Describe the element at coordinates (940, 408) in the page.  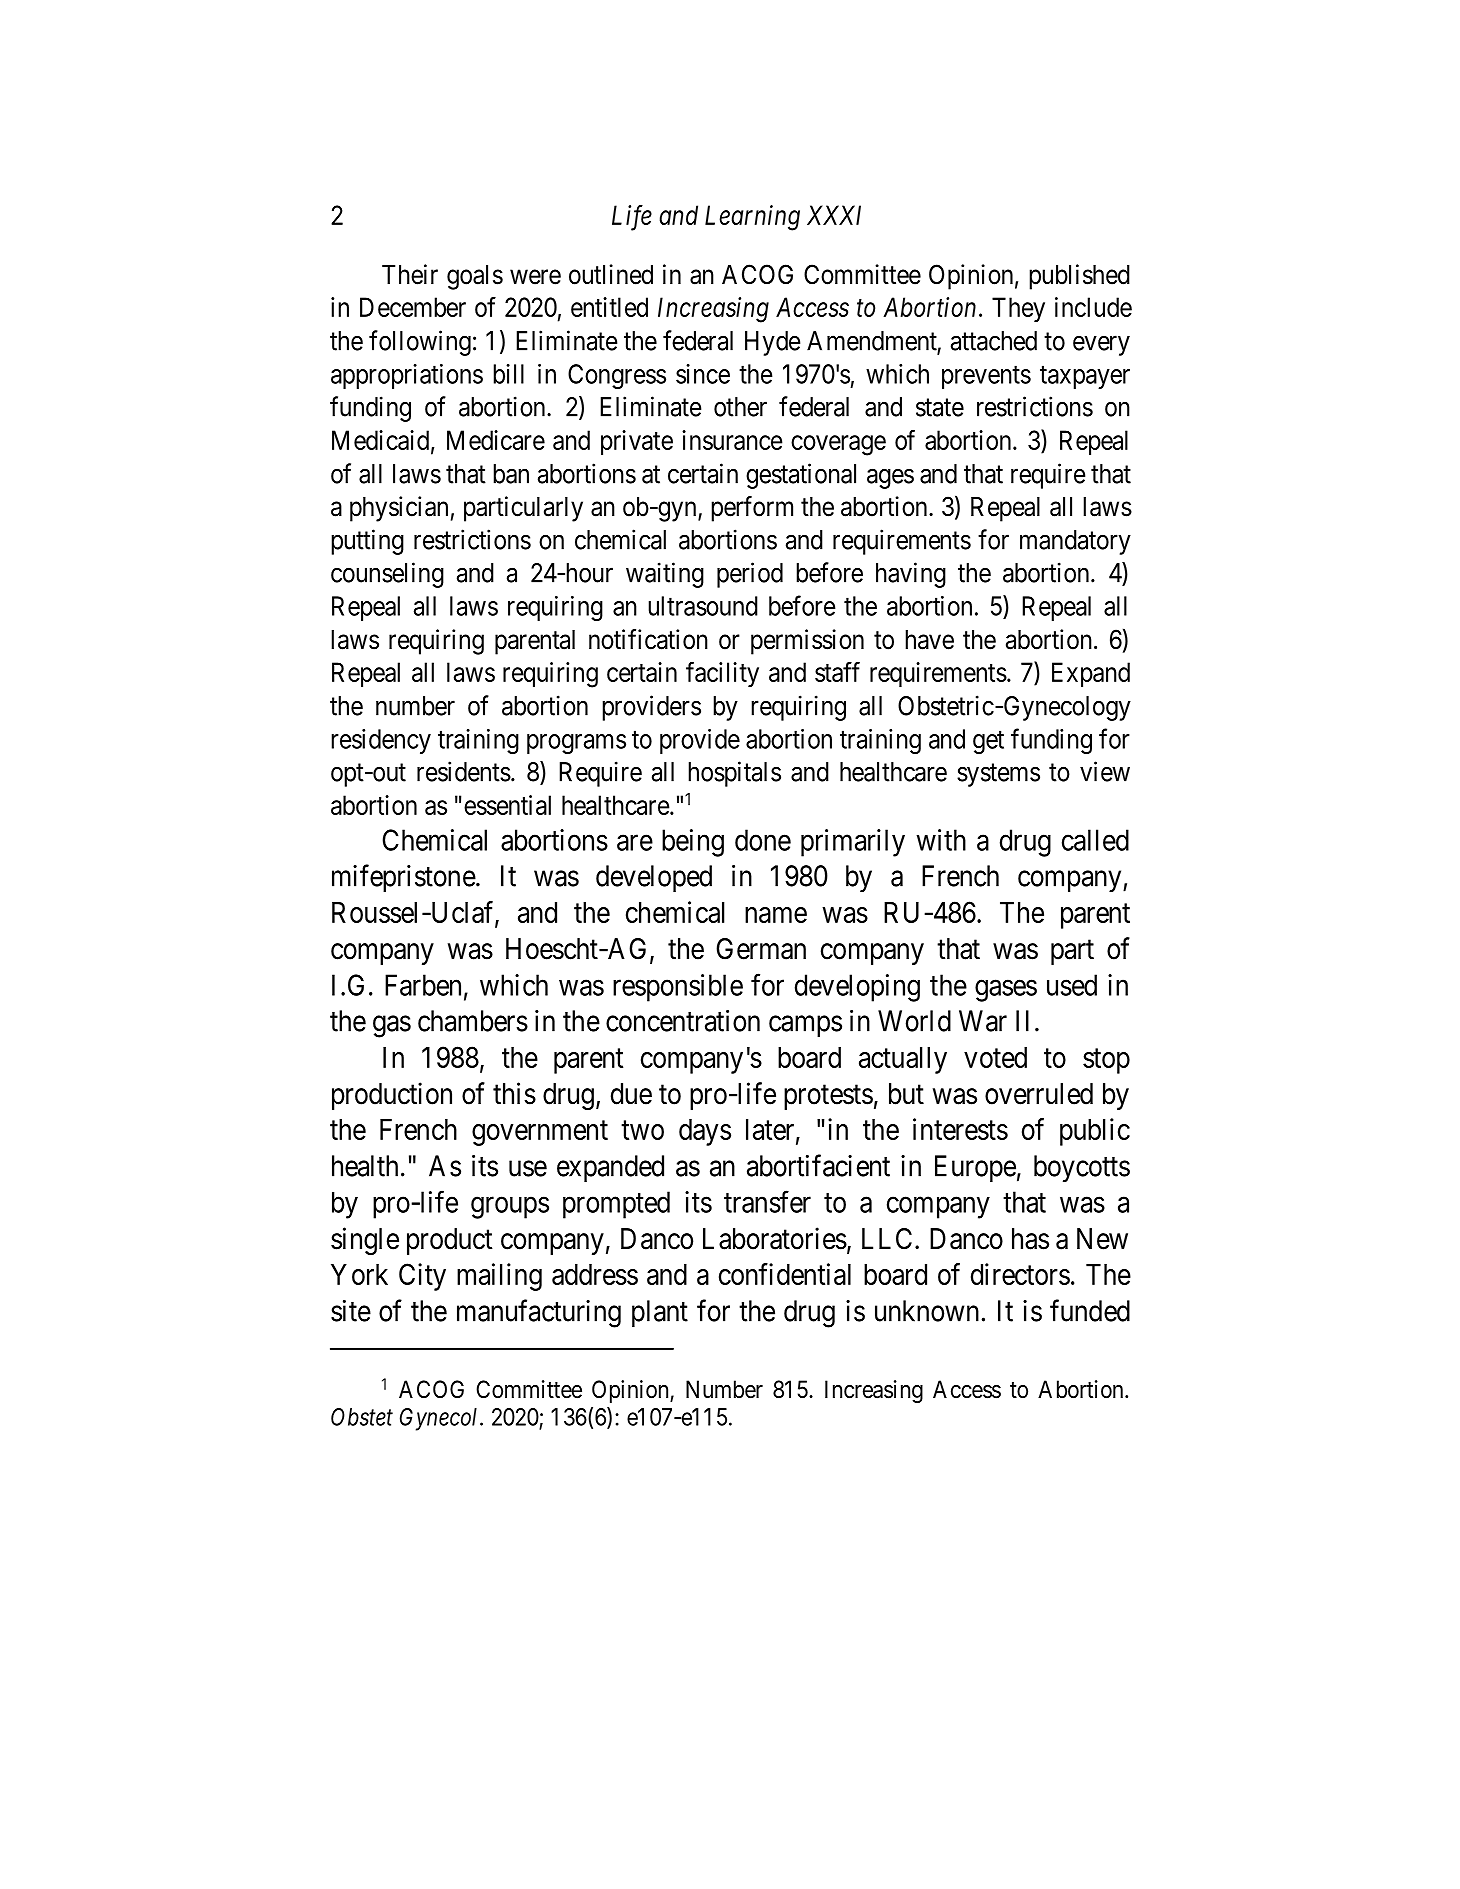
I see `state` at that location.
